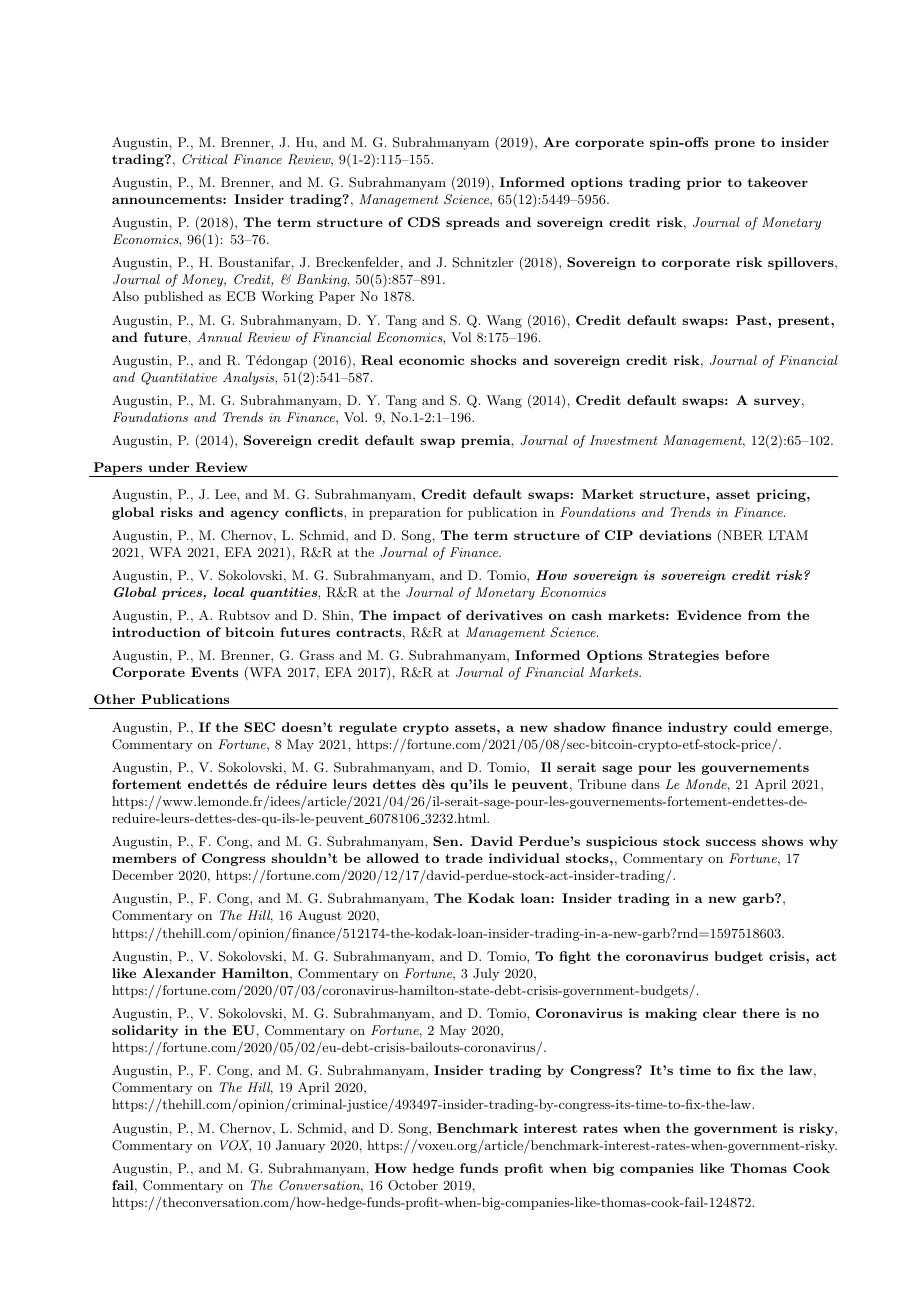 This document has width=924, height=1308. I want to click on clear, so click(719, 1013).
